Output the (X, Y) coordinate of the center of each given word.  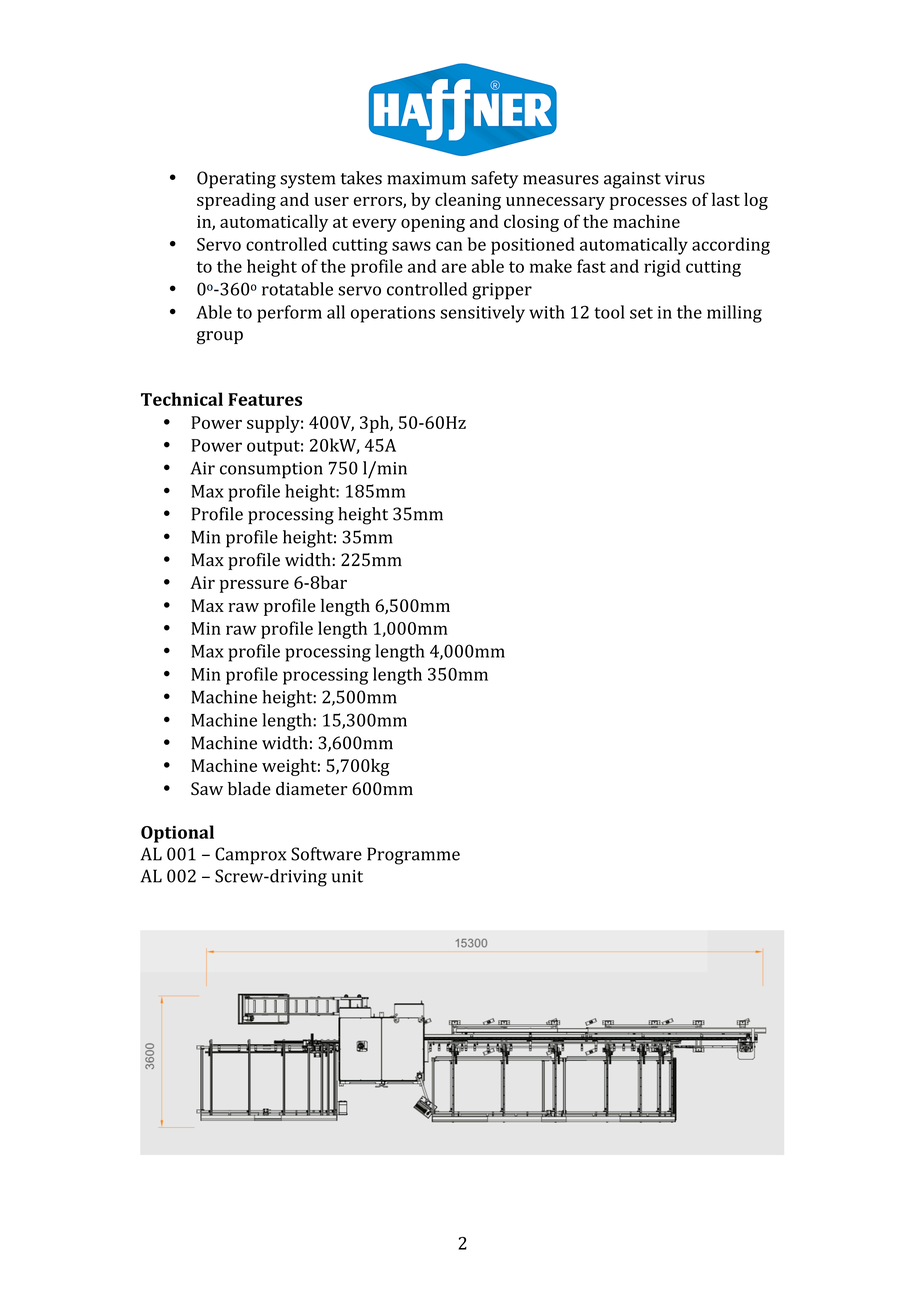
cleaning (468, 201)
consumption (271, 470)
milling (734, 314)
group (220, 338)
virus (685, 178)
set (641, 313)
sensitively (482, 314)
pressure (254, 586)
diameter (311, 788)
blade (249, 789)
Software (326, 854)
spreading (236, 201)
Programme (413, 856)
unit (347, 876)
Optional (177, 834)
